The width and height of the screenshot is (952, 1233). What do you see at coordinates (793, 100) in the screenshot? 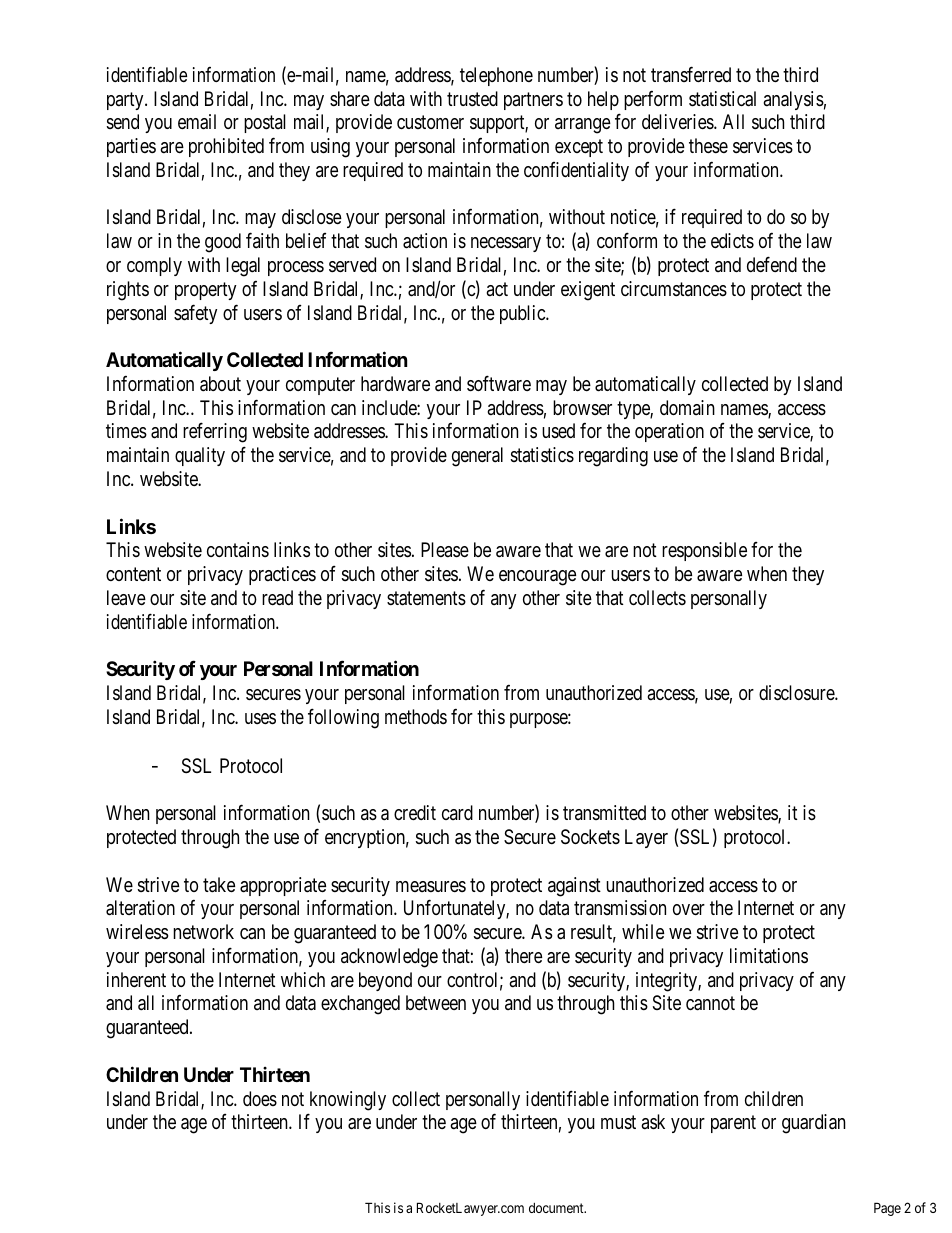
I see `analysis` at bounding box center [793, 100].
